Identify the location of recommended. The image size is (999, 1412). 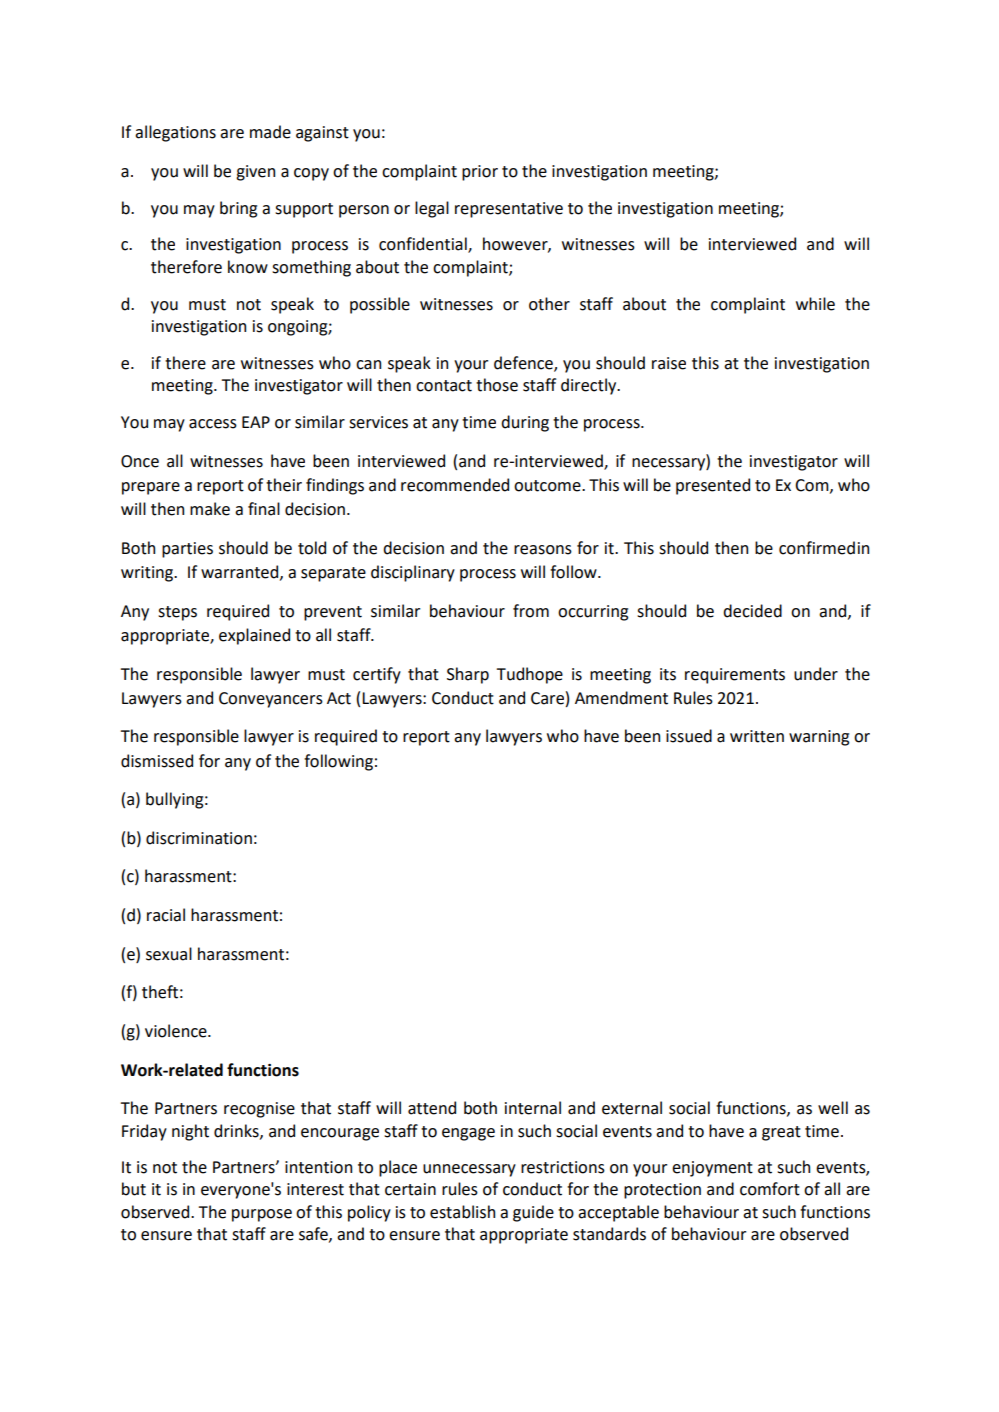
(455, 485).
